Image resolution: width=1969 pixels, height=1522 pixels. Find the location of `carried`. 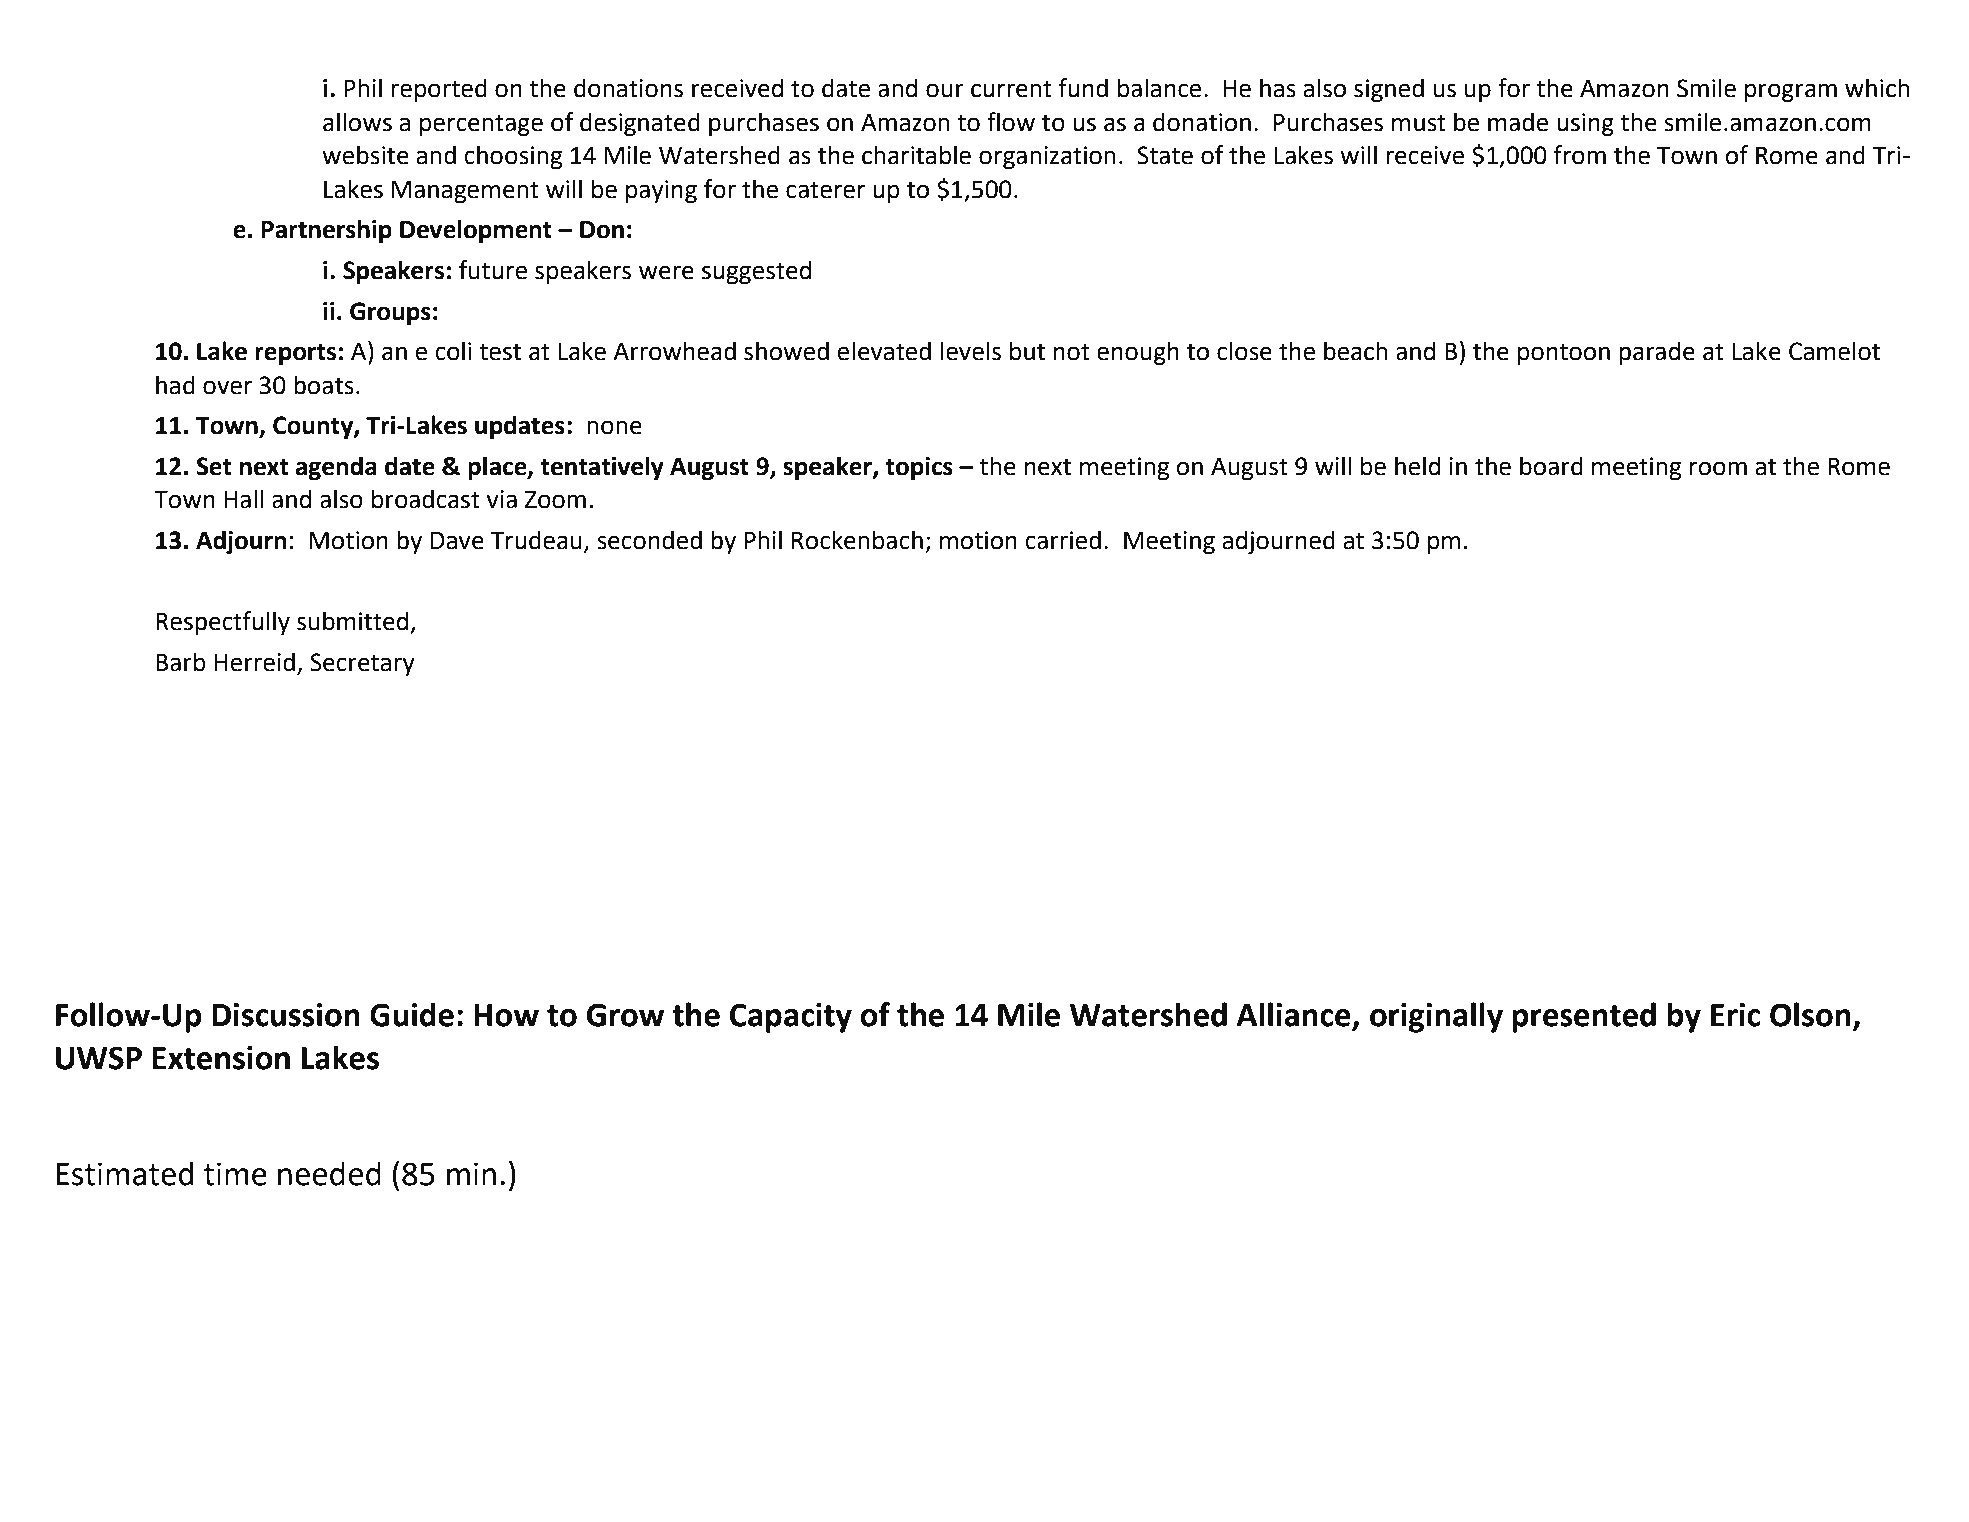

carried is located at coordinates (1063, 540).
